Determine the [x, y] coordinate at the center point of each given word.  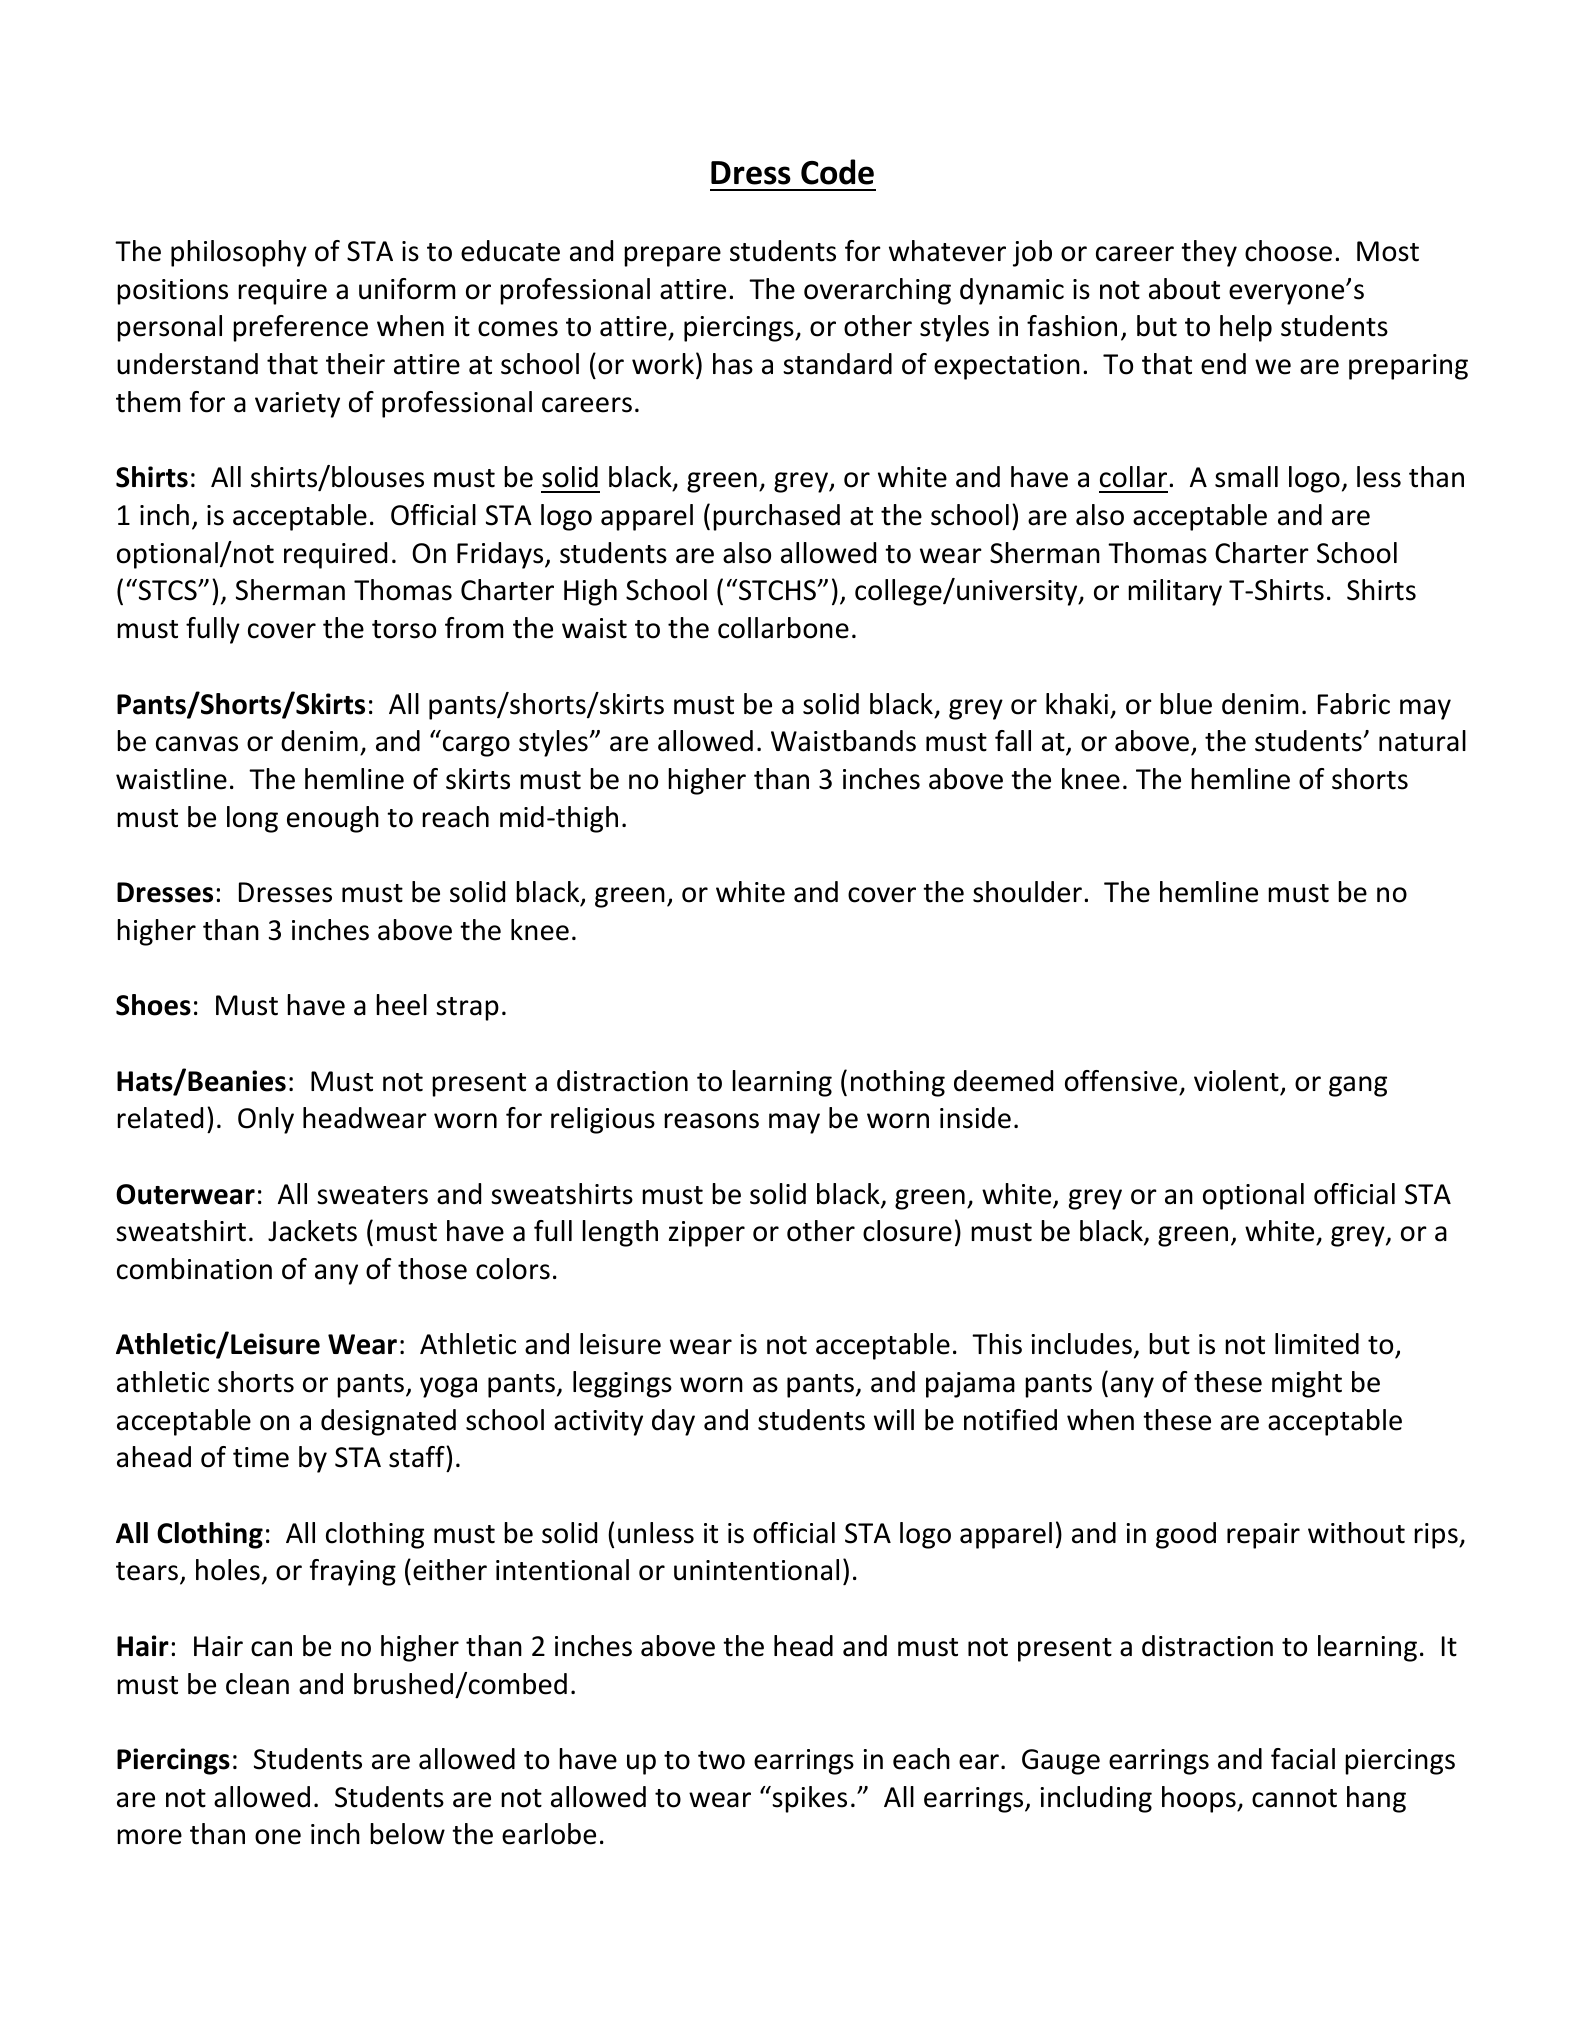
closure [907, 1231]
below [407, 1834]
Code [837, 172]
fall [1013, 741]
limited [1317, 1344]
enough [333, 819]
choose [1288, 251]
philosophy [239, 253]
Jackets [312, 1231]
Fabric [1354, 704]
